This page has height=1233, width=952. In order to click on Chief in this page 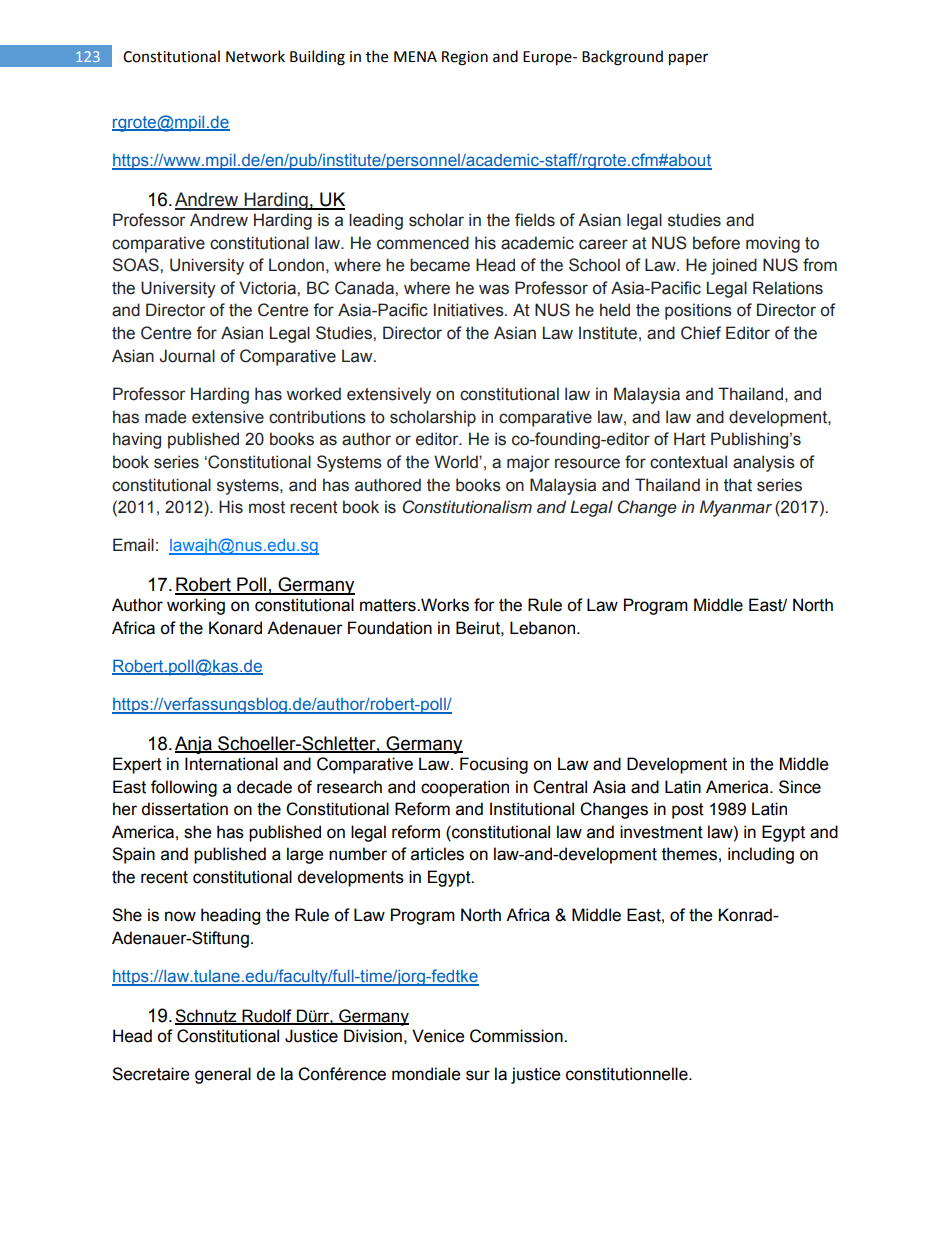, I will do `click(701, 333)`.
